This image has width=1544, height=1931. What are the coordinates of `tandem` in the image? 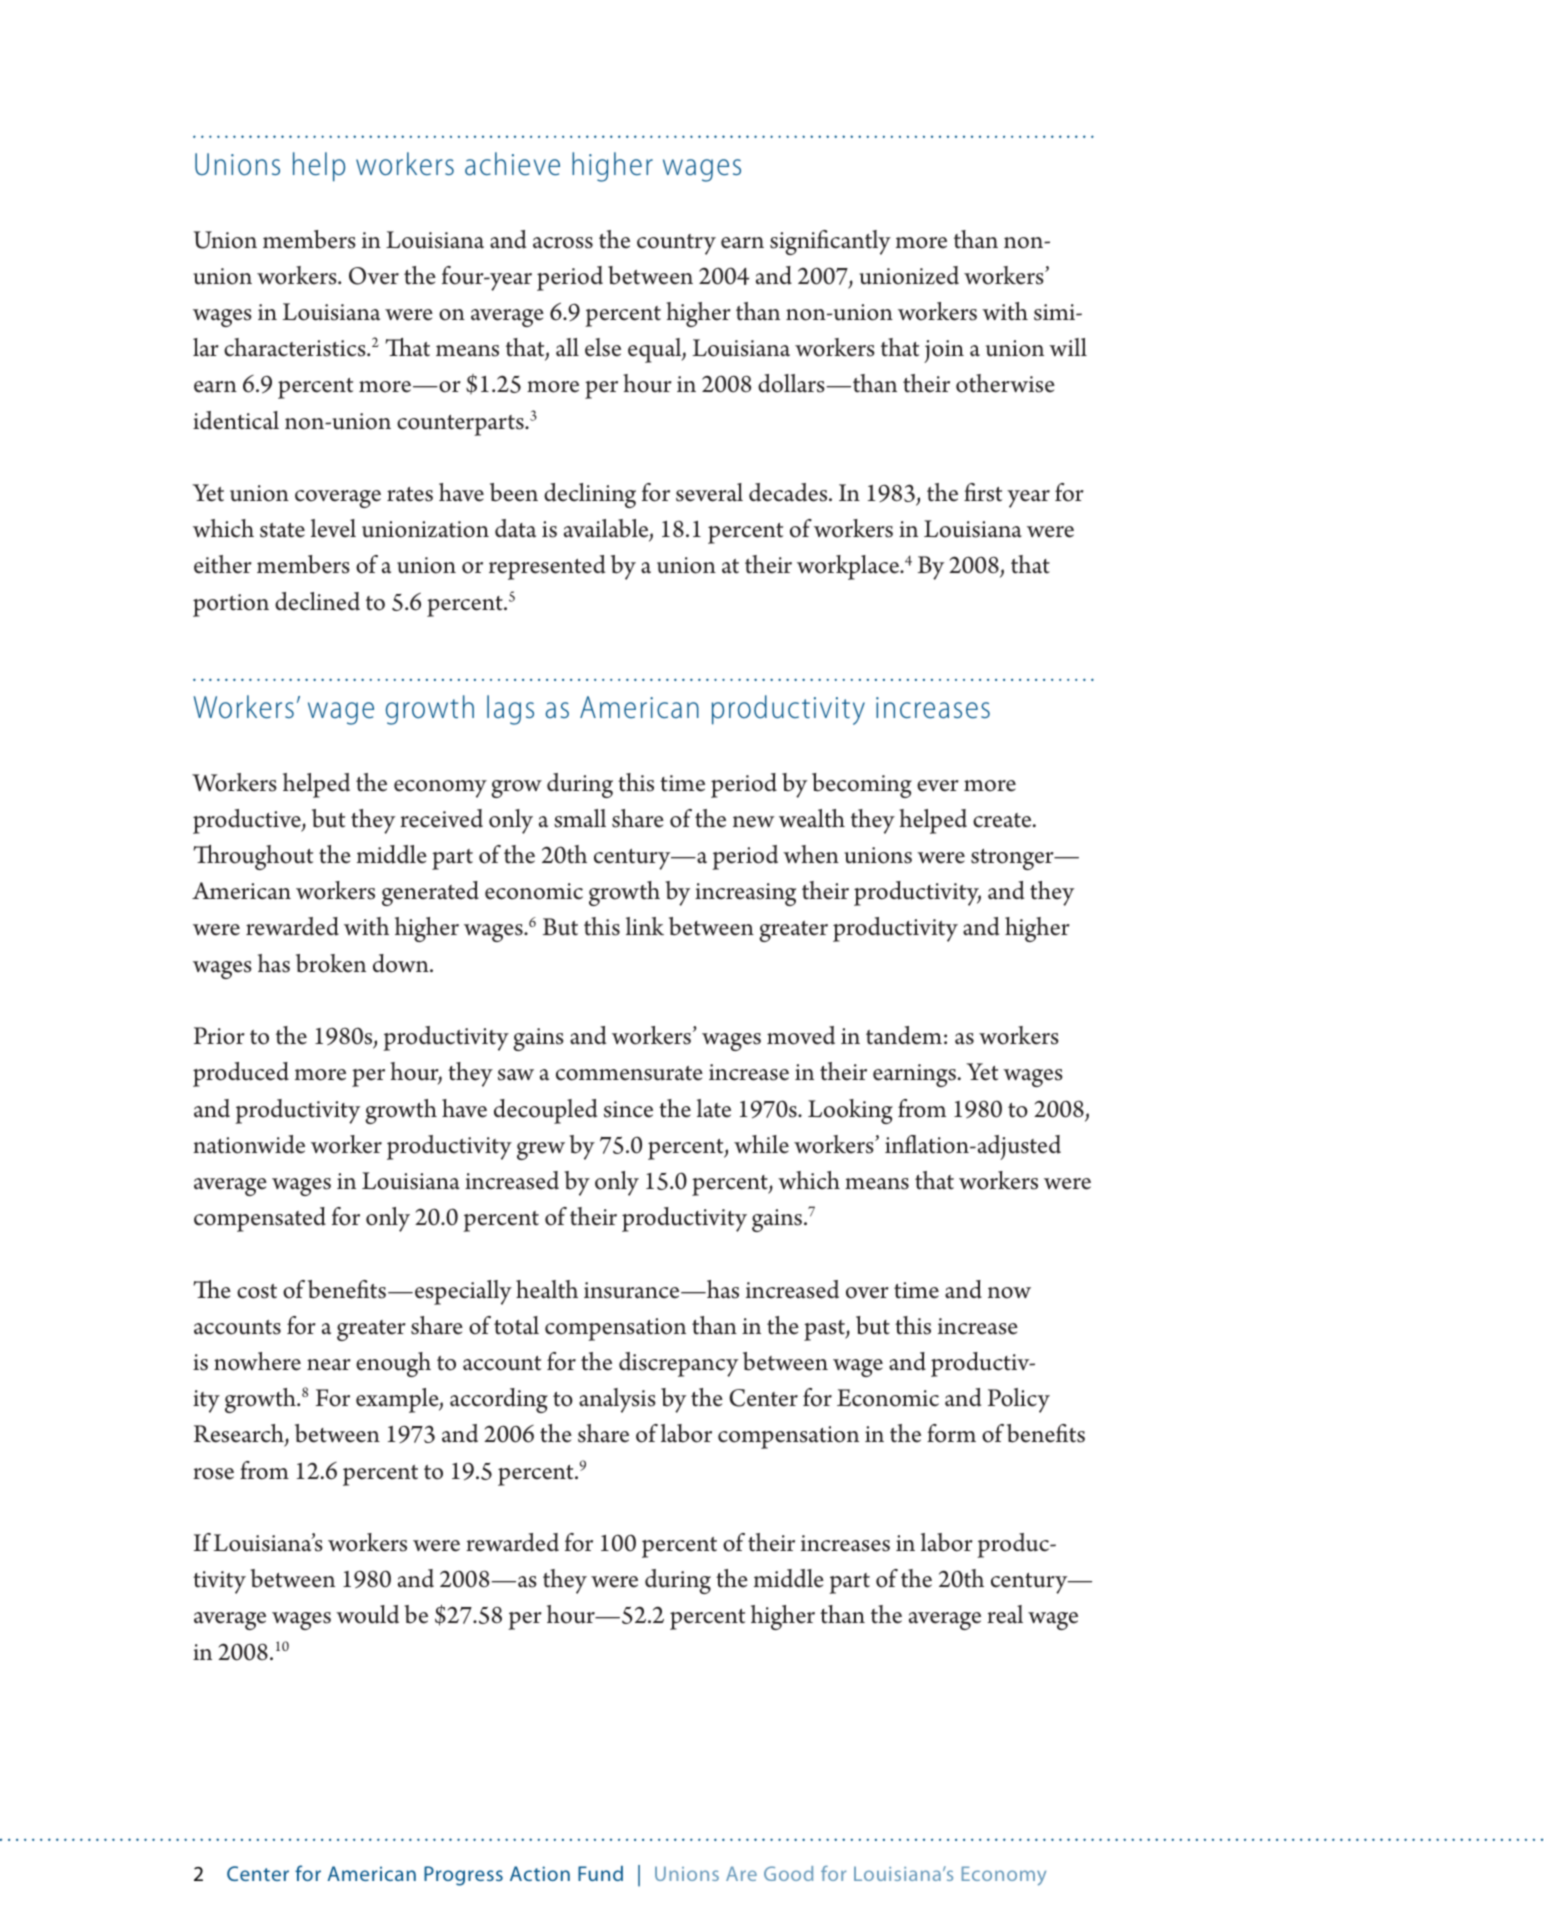 It's located at (904, 1035).
